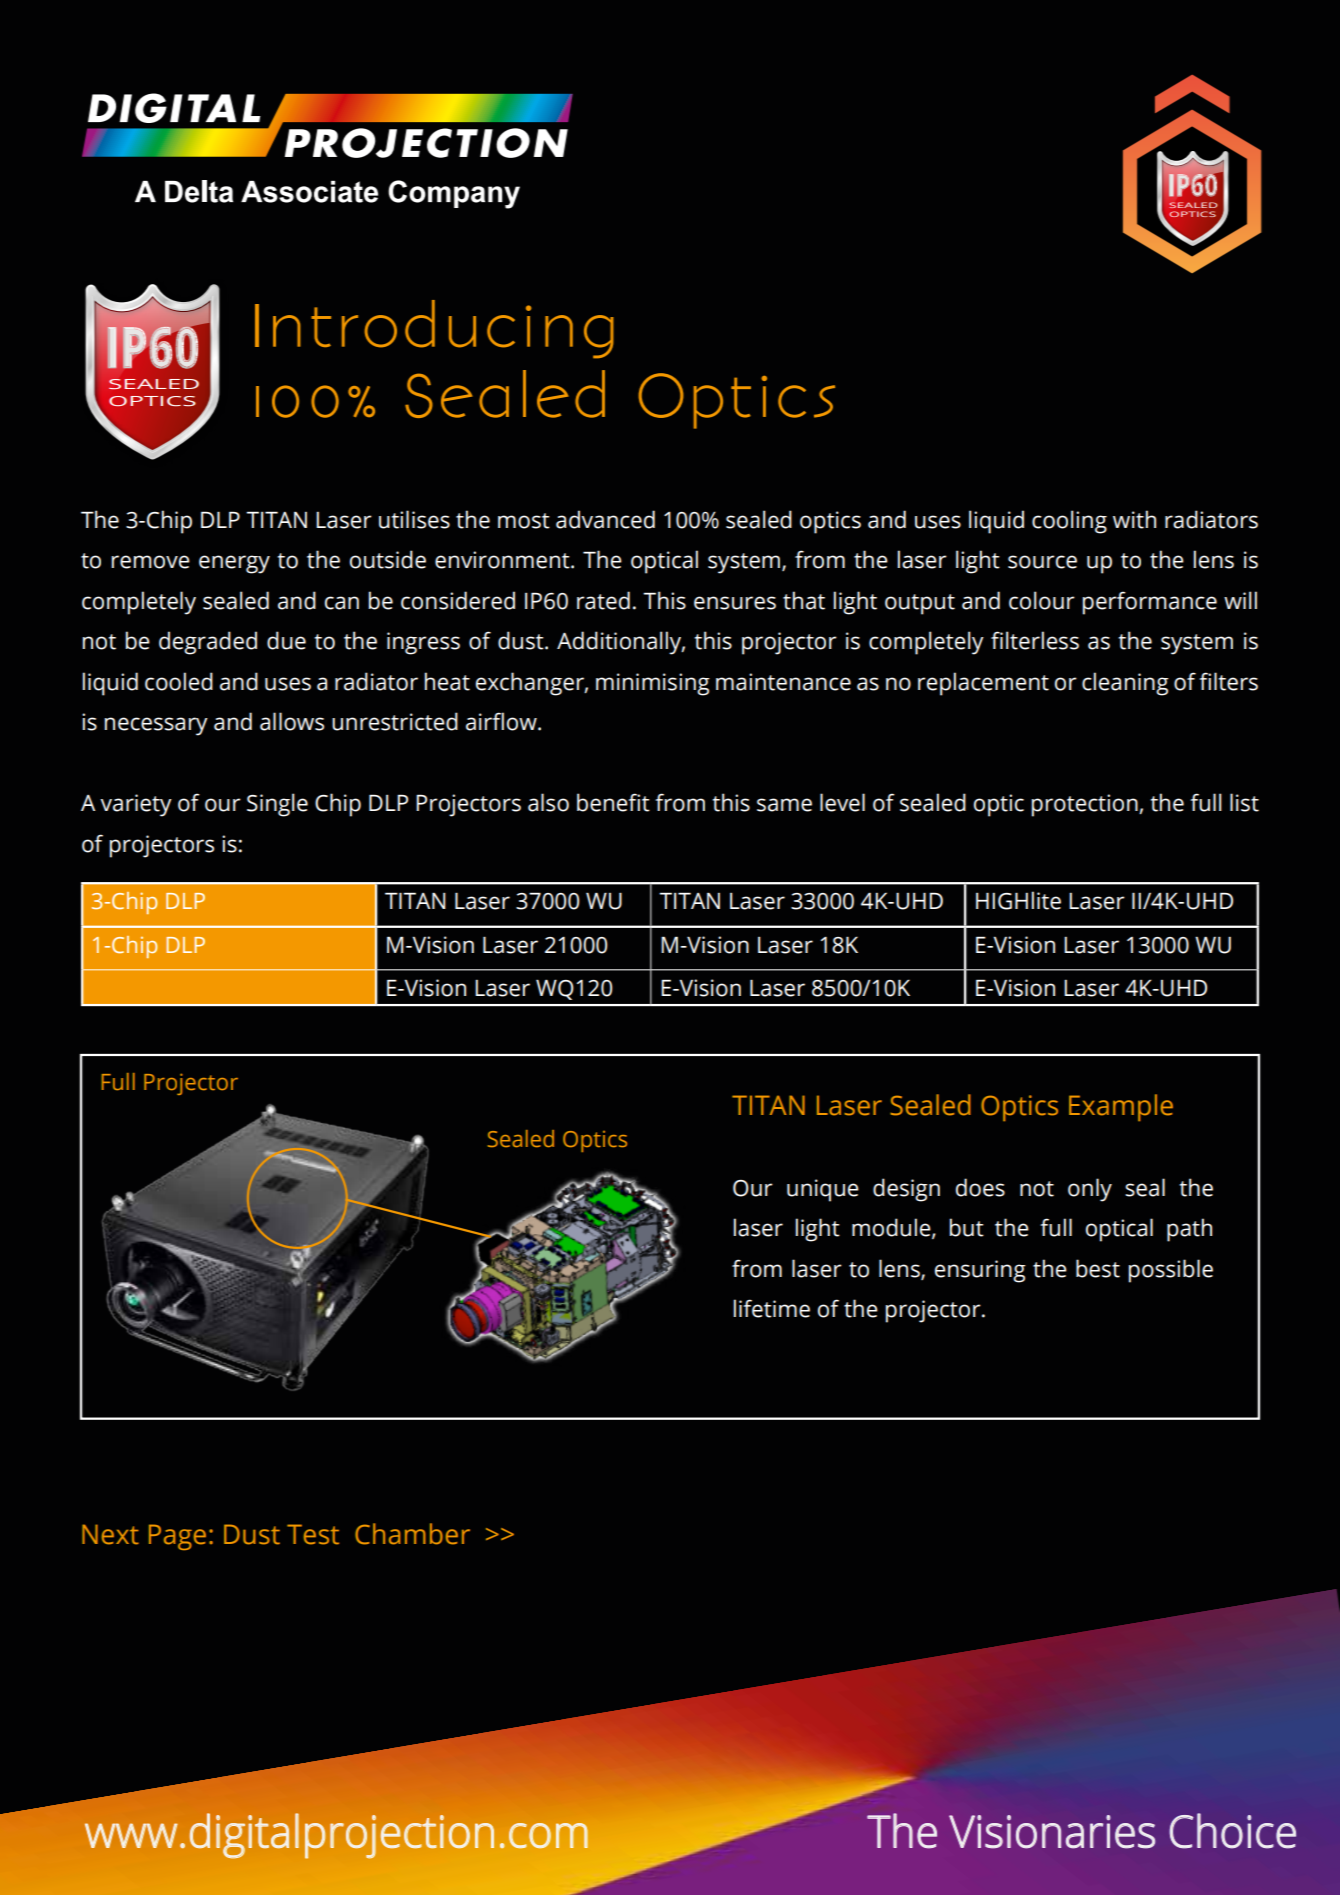  Describe the element at coordinates (605, 519) in the page. I see `advanced` at that location.
